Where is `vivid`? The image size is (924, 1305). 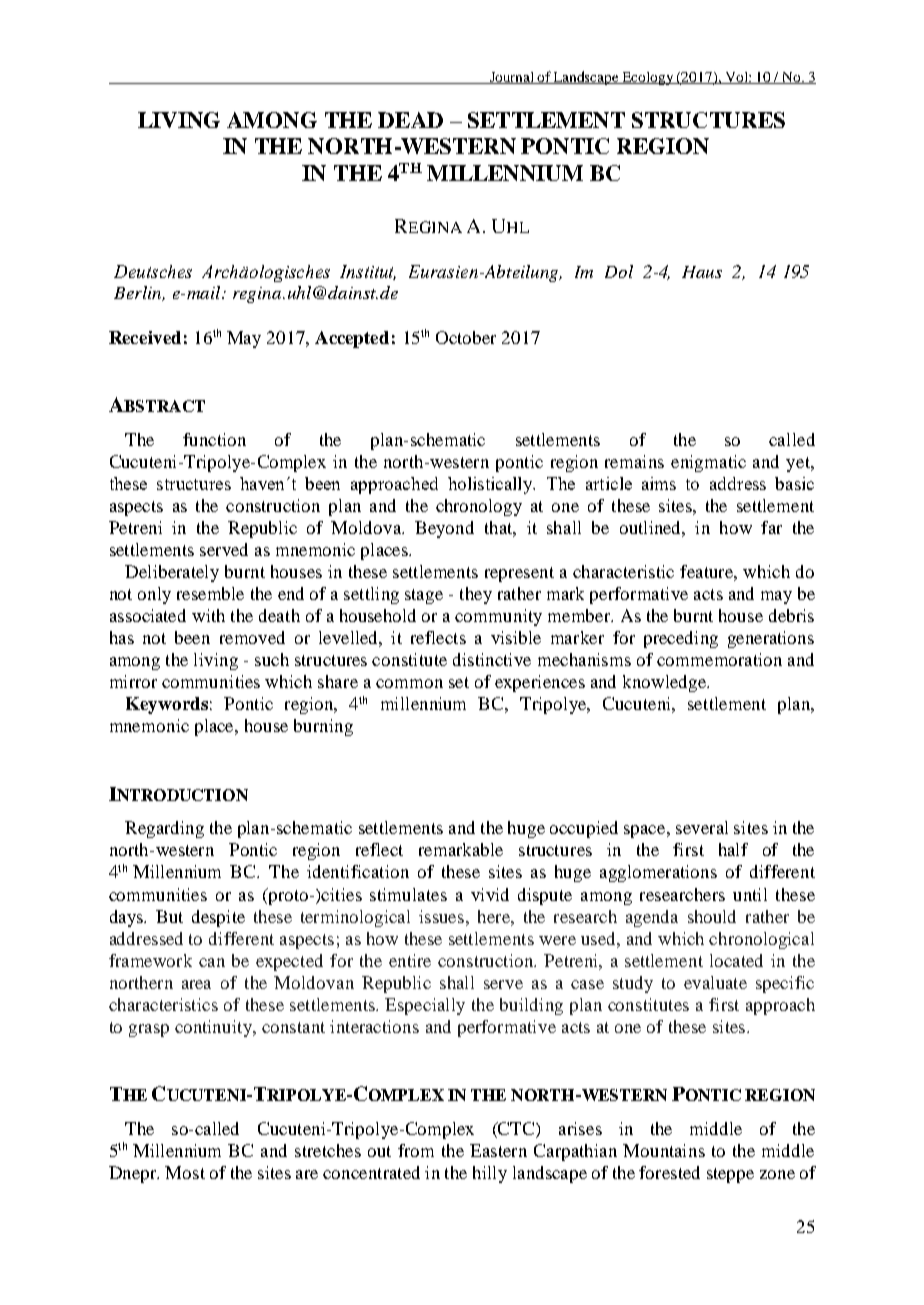 vivid is located at coordinates (490, 894).
